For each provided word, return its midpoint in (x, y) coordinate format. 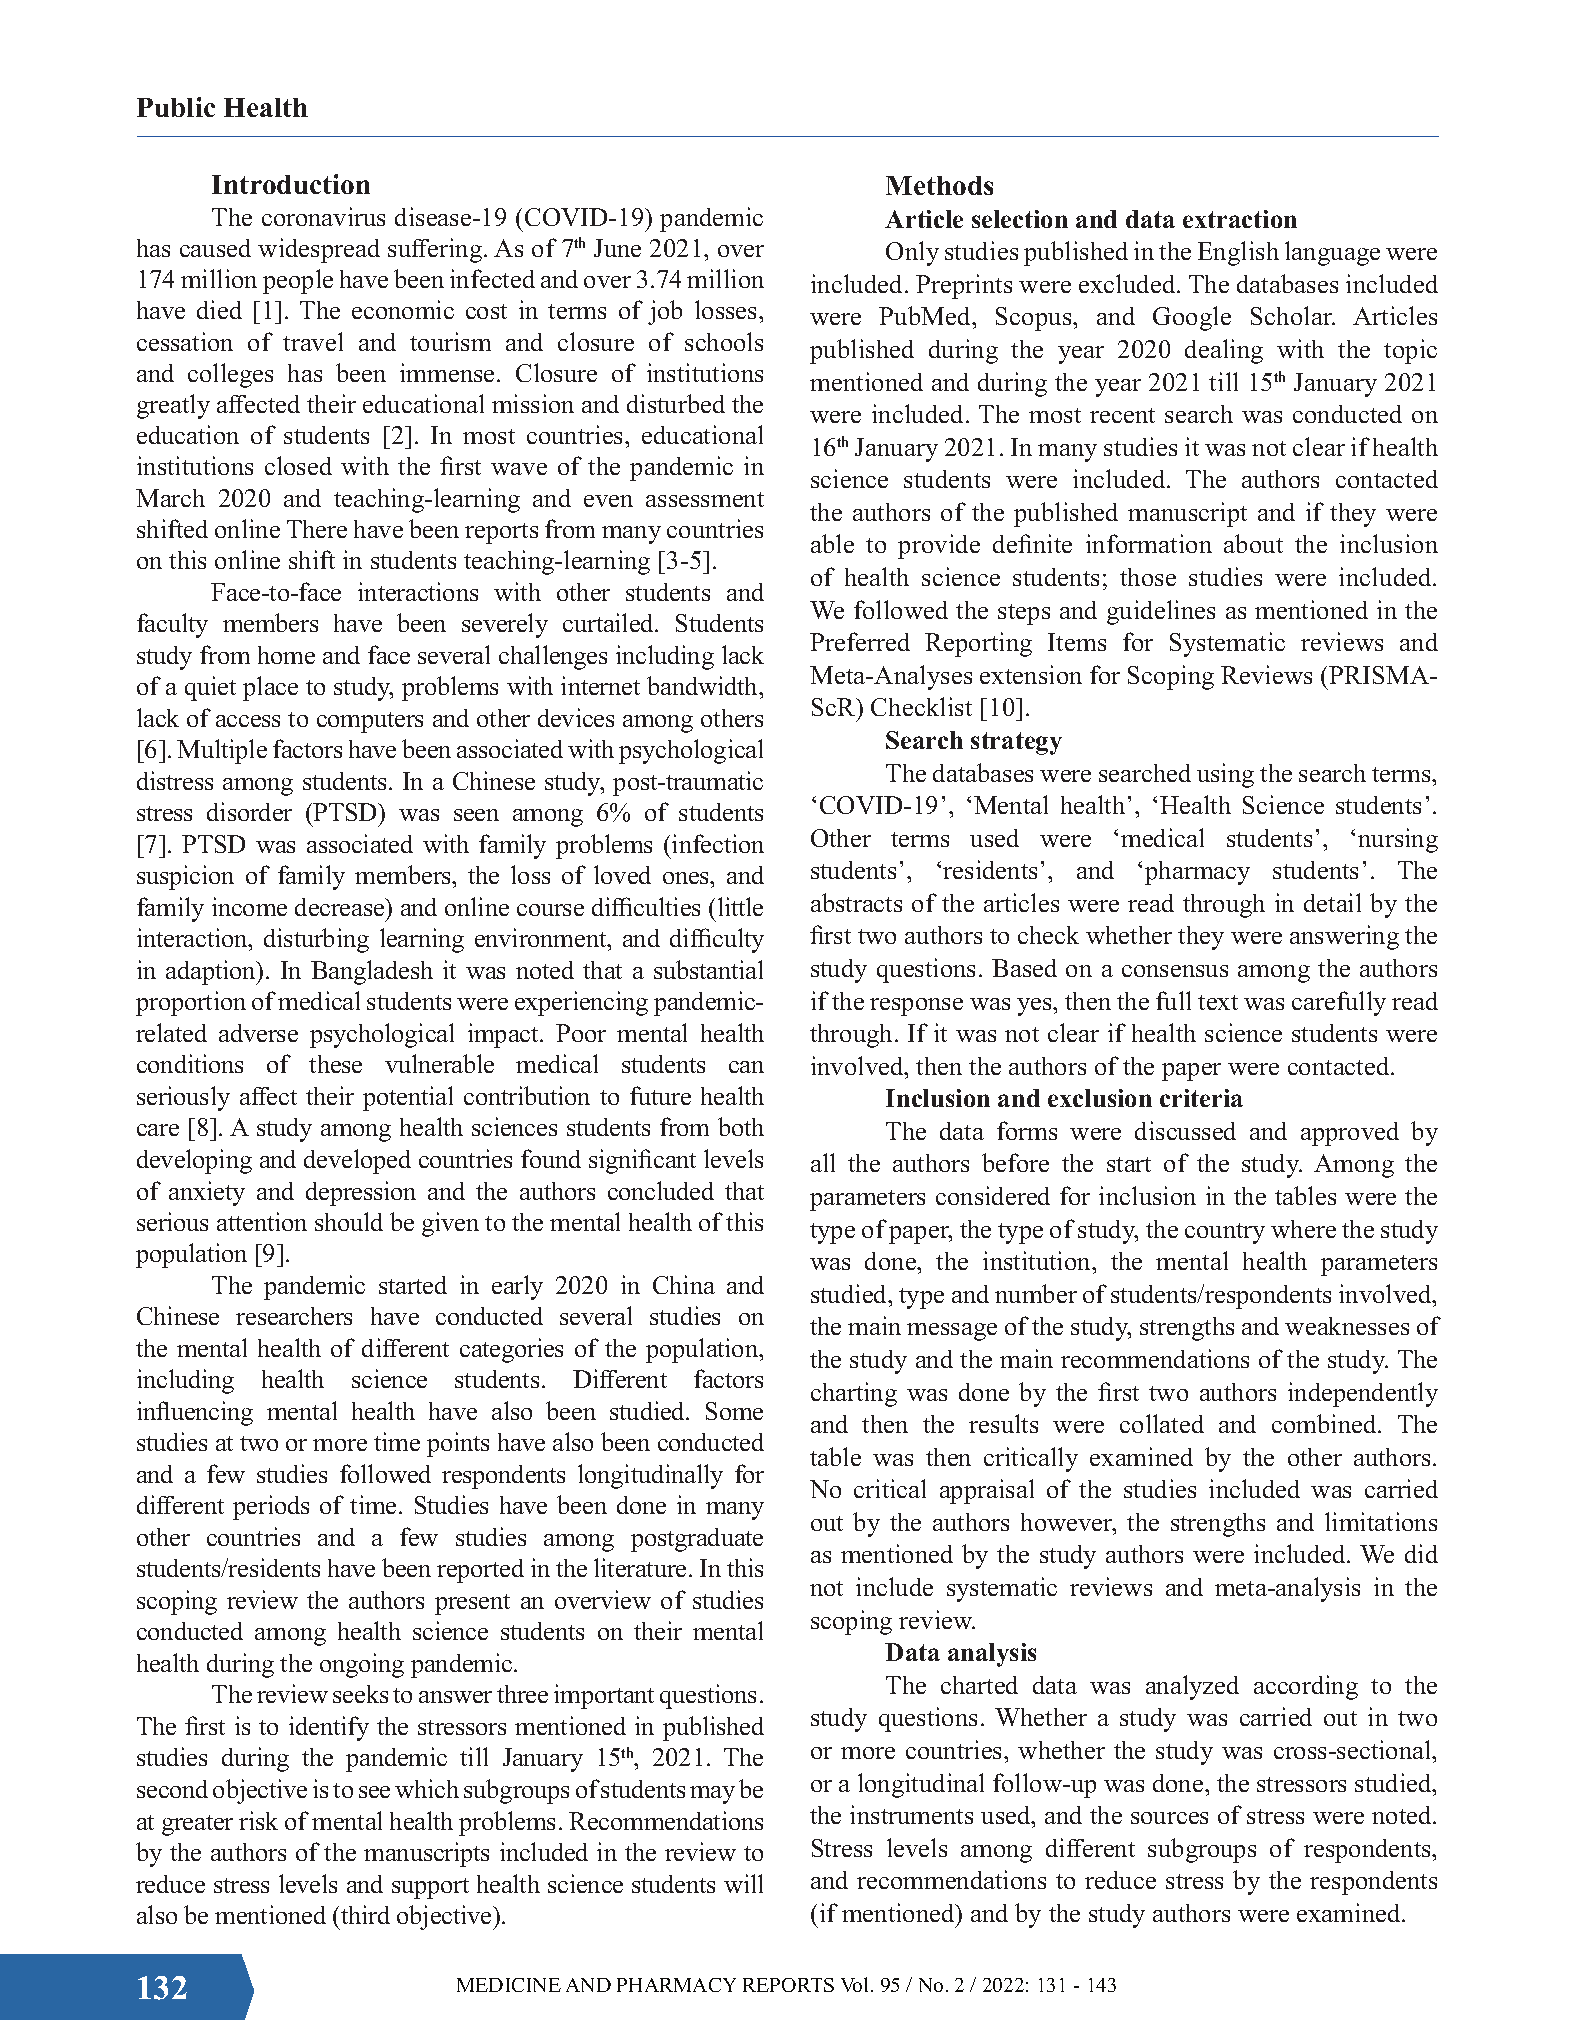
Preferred (860, 641)
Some (734, 1411)
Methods (939, 185)
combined (1325, 1423)
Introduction (291, 184)
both (741, 1126)
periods (271, 1507)
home (286, 655)
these (335, 1064)
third (365, 1914)
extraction (1240, 219)
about (1253, 543)
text (1218, 1002)
